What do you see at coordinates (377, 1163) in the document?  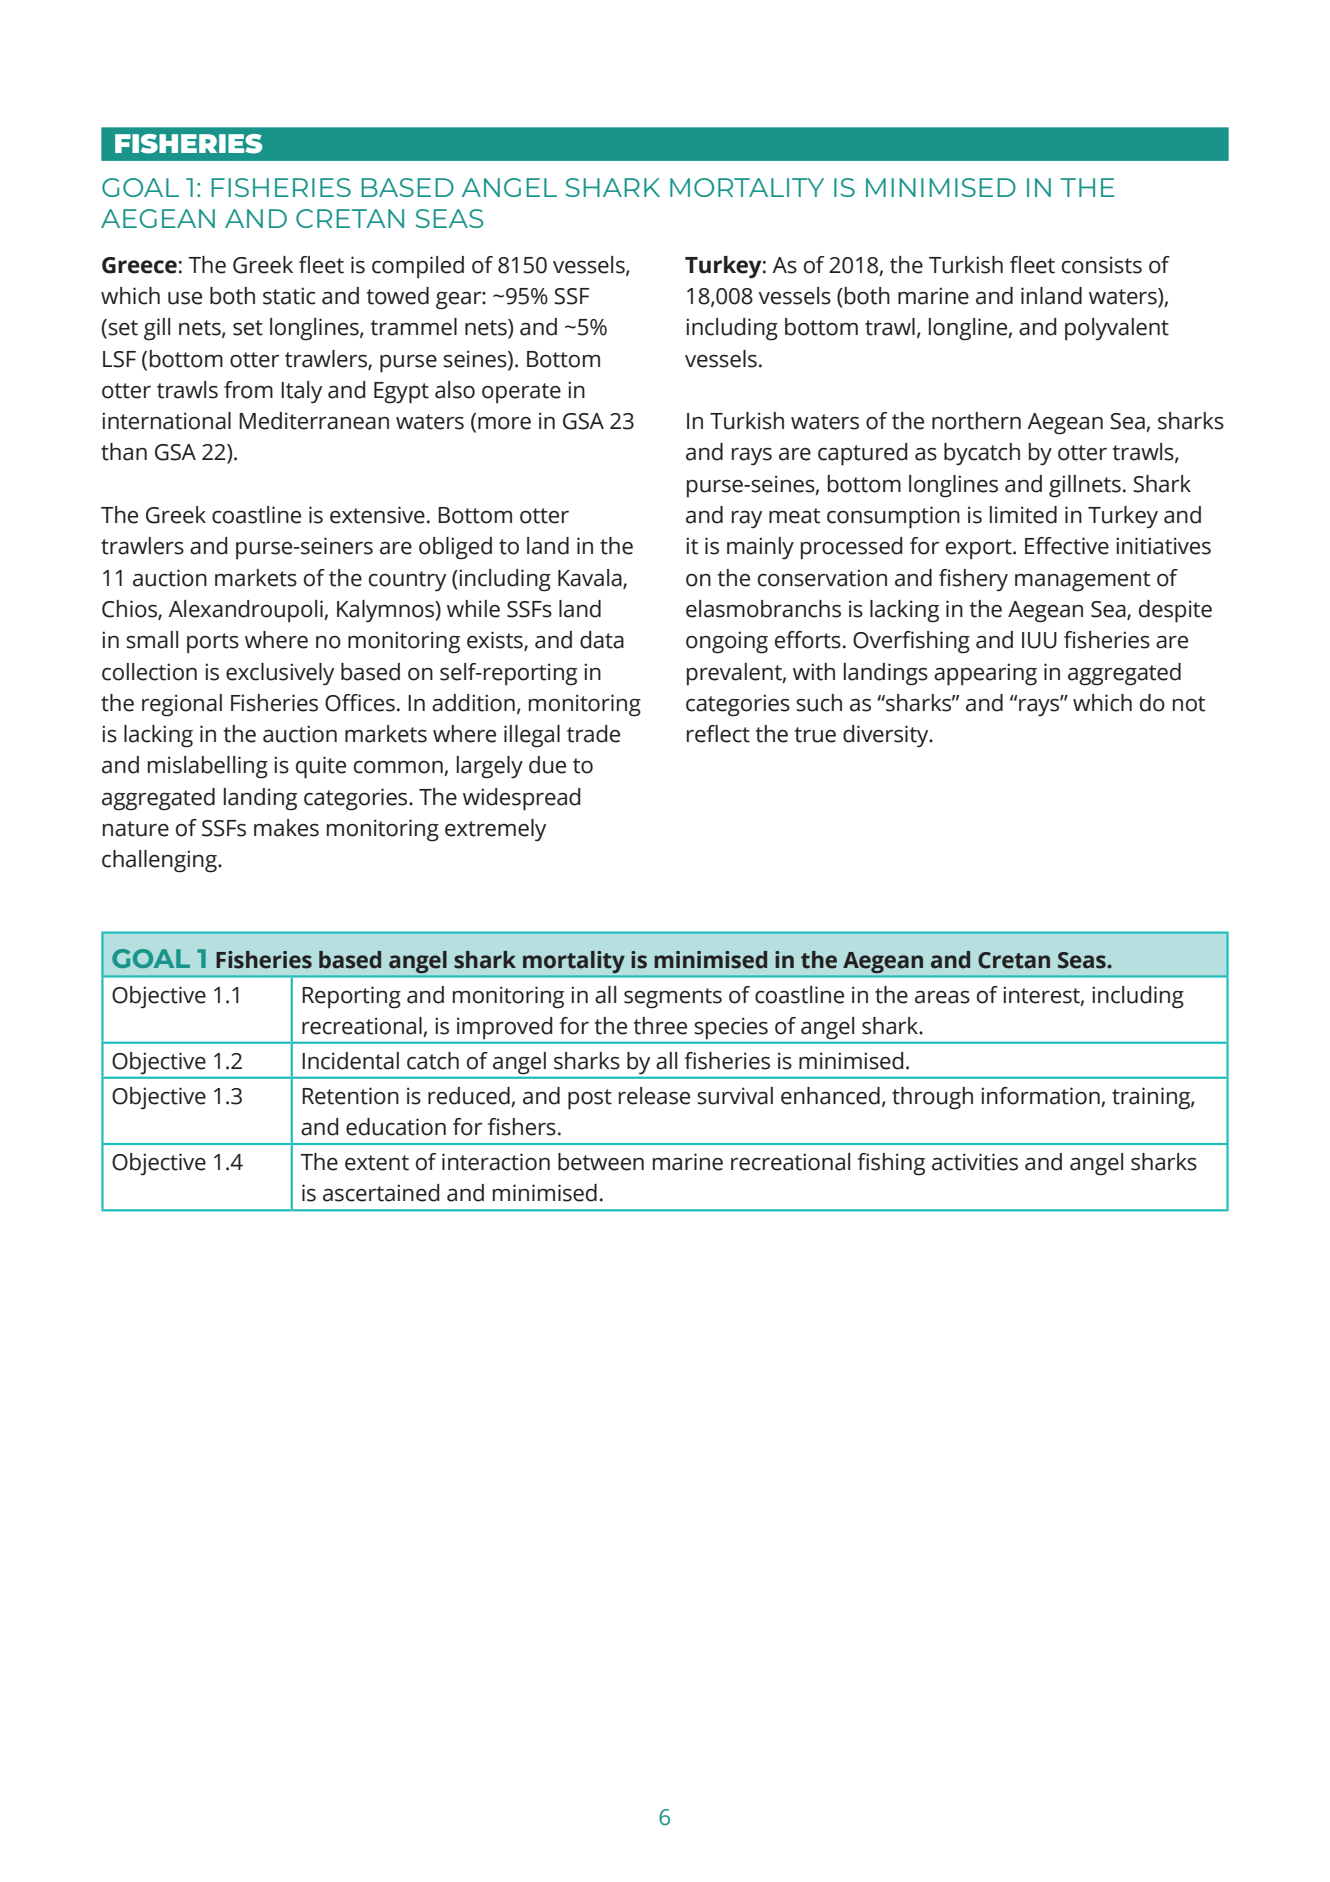 I see `extent` at bounding box center [377, 1163].
